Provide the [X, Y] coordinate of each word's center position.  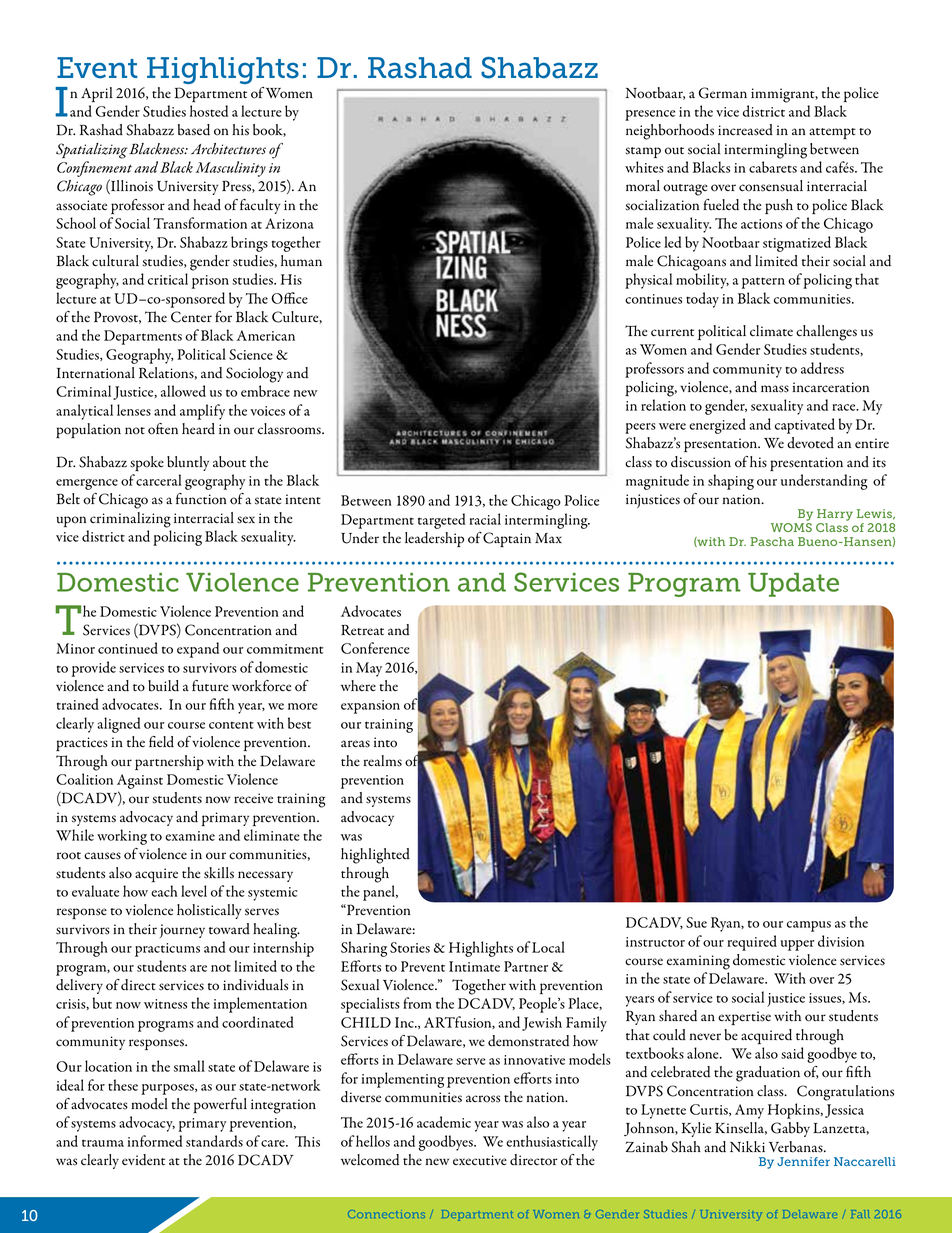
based [194, 130]
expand [198, 650]
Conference [375, 648]
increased [745, 130]
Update [793, 585]
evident [143, 1160]
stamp [643, 152]
